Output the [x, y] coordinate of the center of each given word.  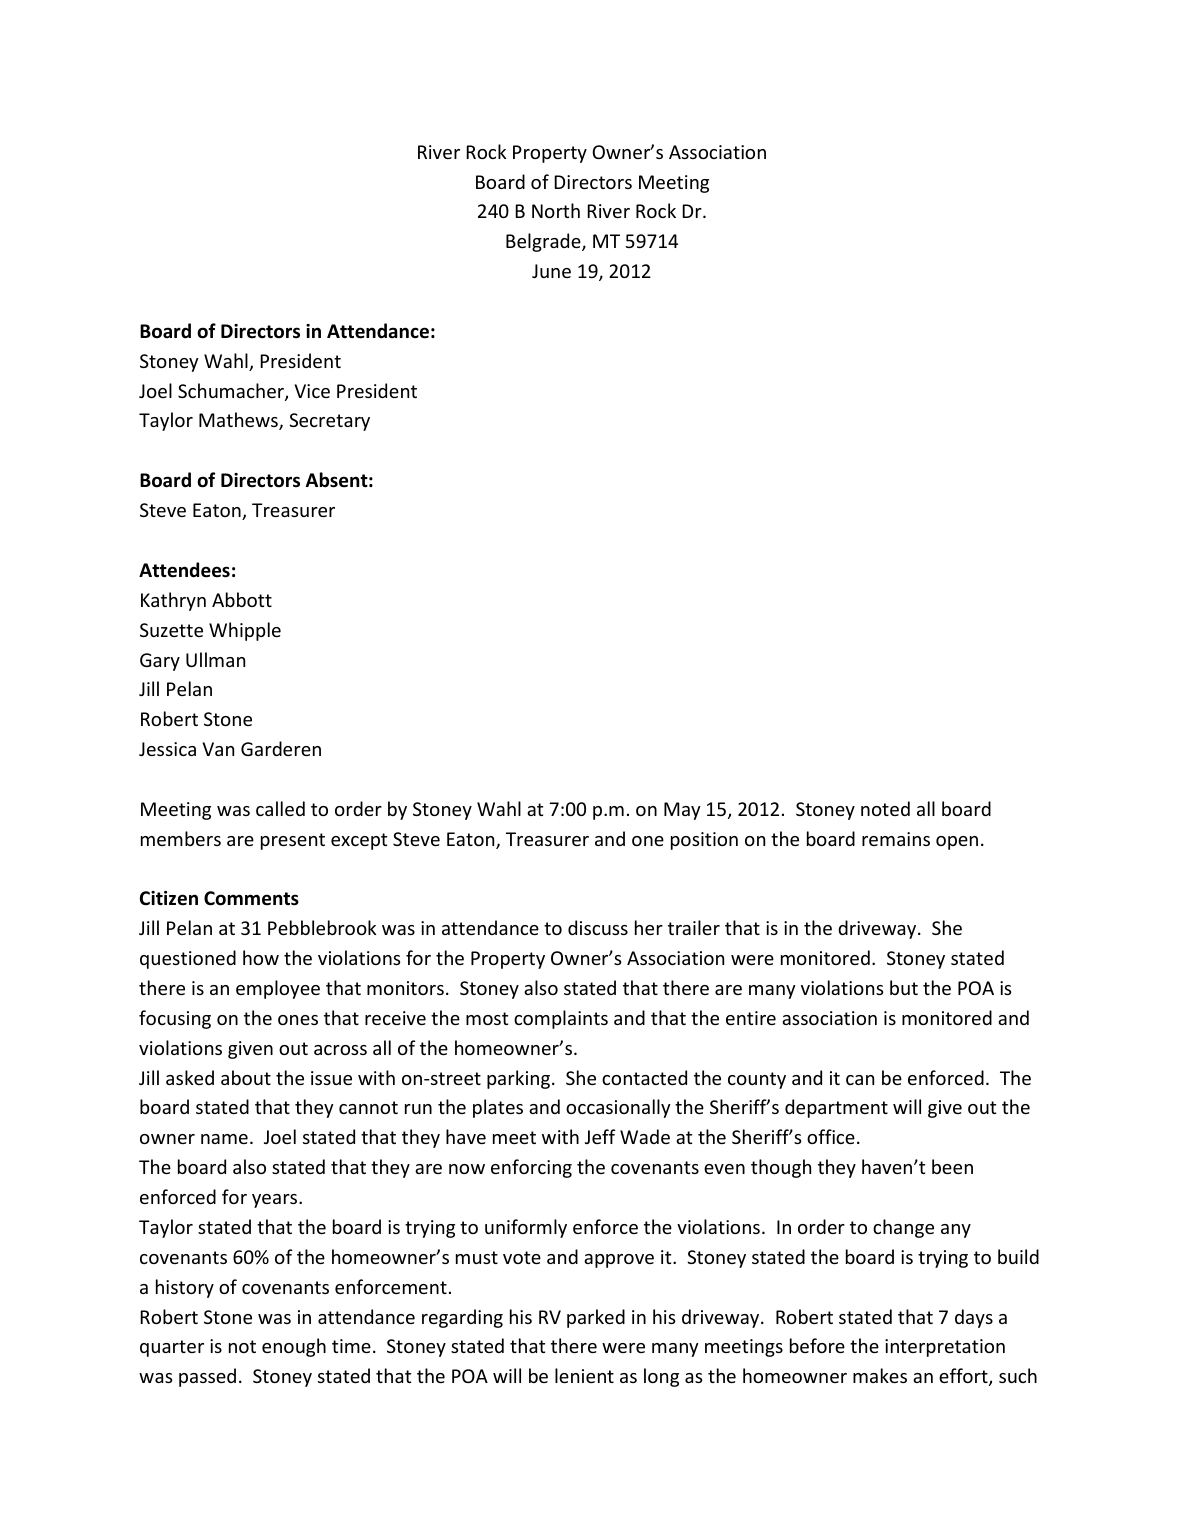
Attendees [184, 570]
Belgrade [544, 242]
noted [885, 808]
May [682, 811]
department [836, 1108]
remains [896, 839]
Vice [312, 391]
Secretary [329, 422]
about [246, 1077]
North [556, 210]
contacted [644, 1077]
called [280, 808]
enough [294, 1347]
